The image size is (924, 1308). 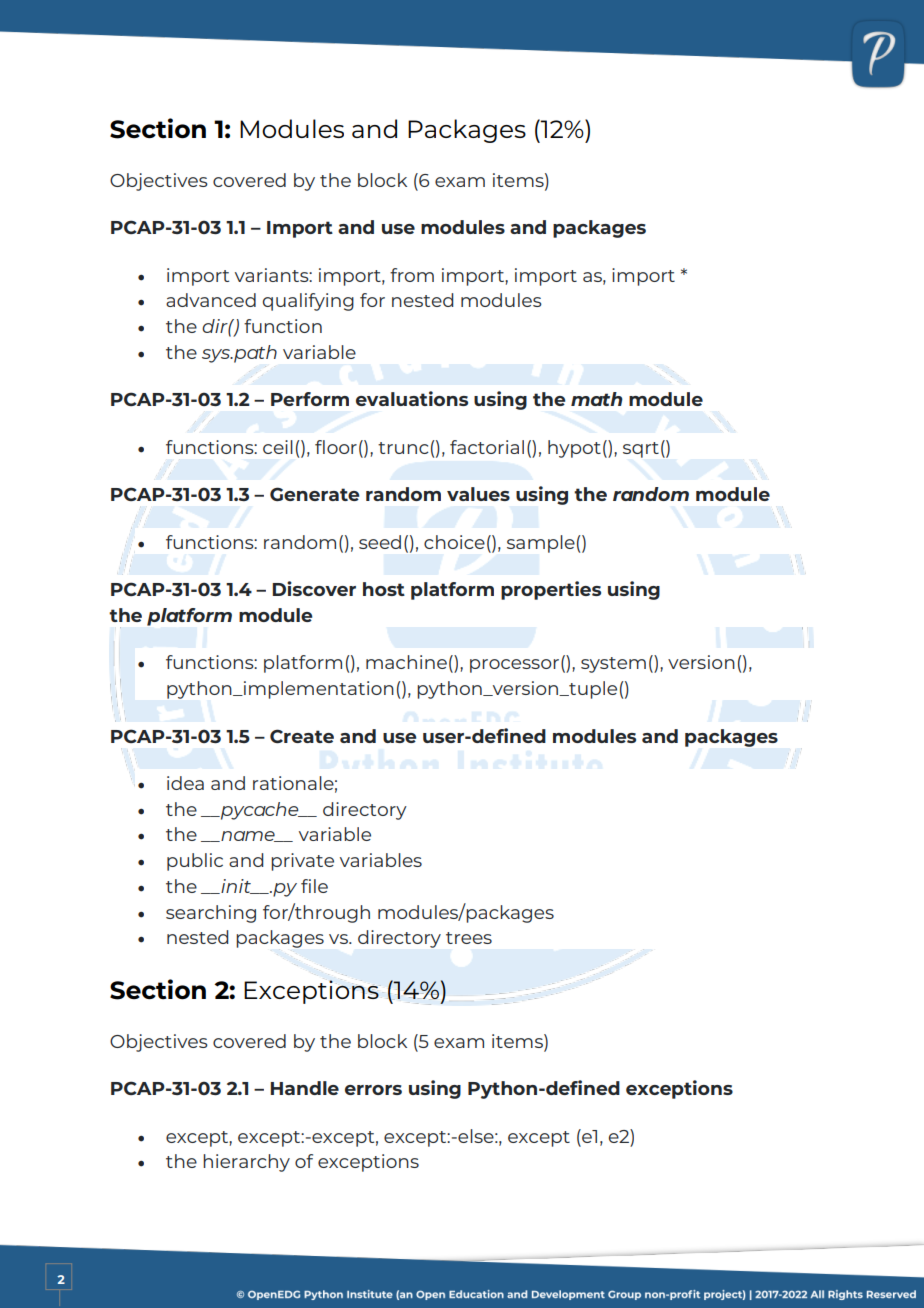 What do you see at coordinates (384, 589) in the image?
I see `host` at bounding box center [384, 589].
